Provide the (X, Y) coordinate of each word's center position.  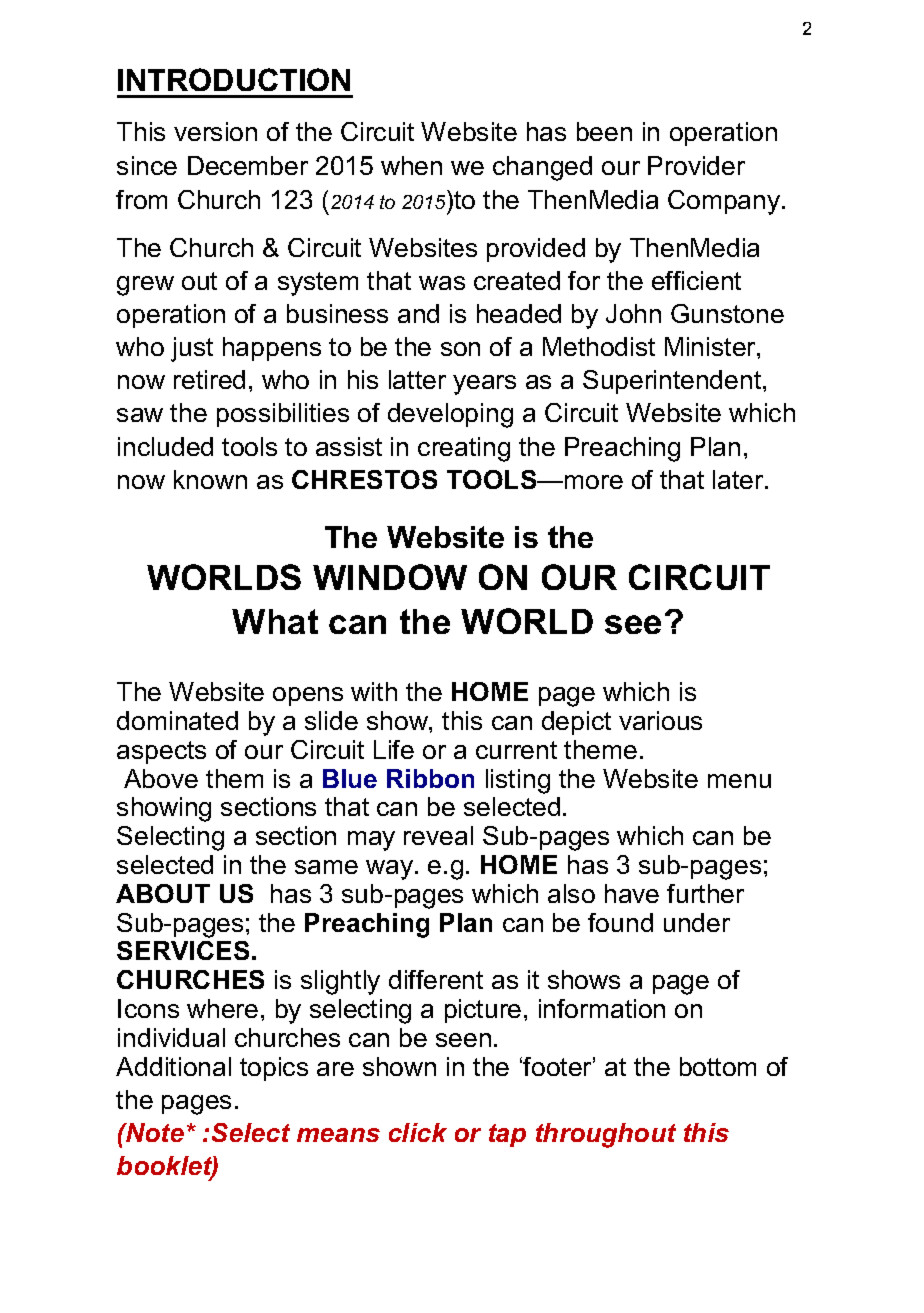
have (632, 893)
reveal (438, 835)
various (660, 720)
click (418, 1132)
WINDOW (390, 577)
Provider (696, 165)
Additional (173, 1066)
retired (209, 379)
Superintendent (673, 382)
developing (450, 415)
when (411, 165)
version (215, 131)
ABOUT (163, 893)
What (275, 621)
